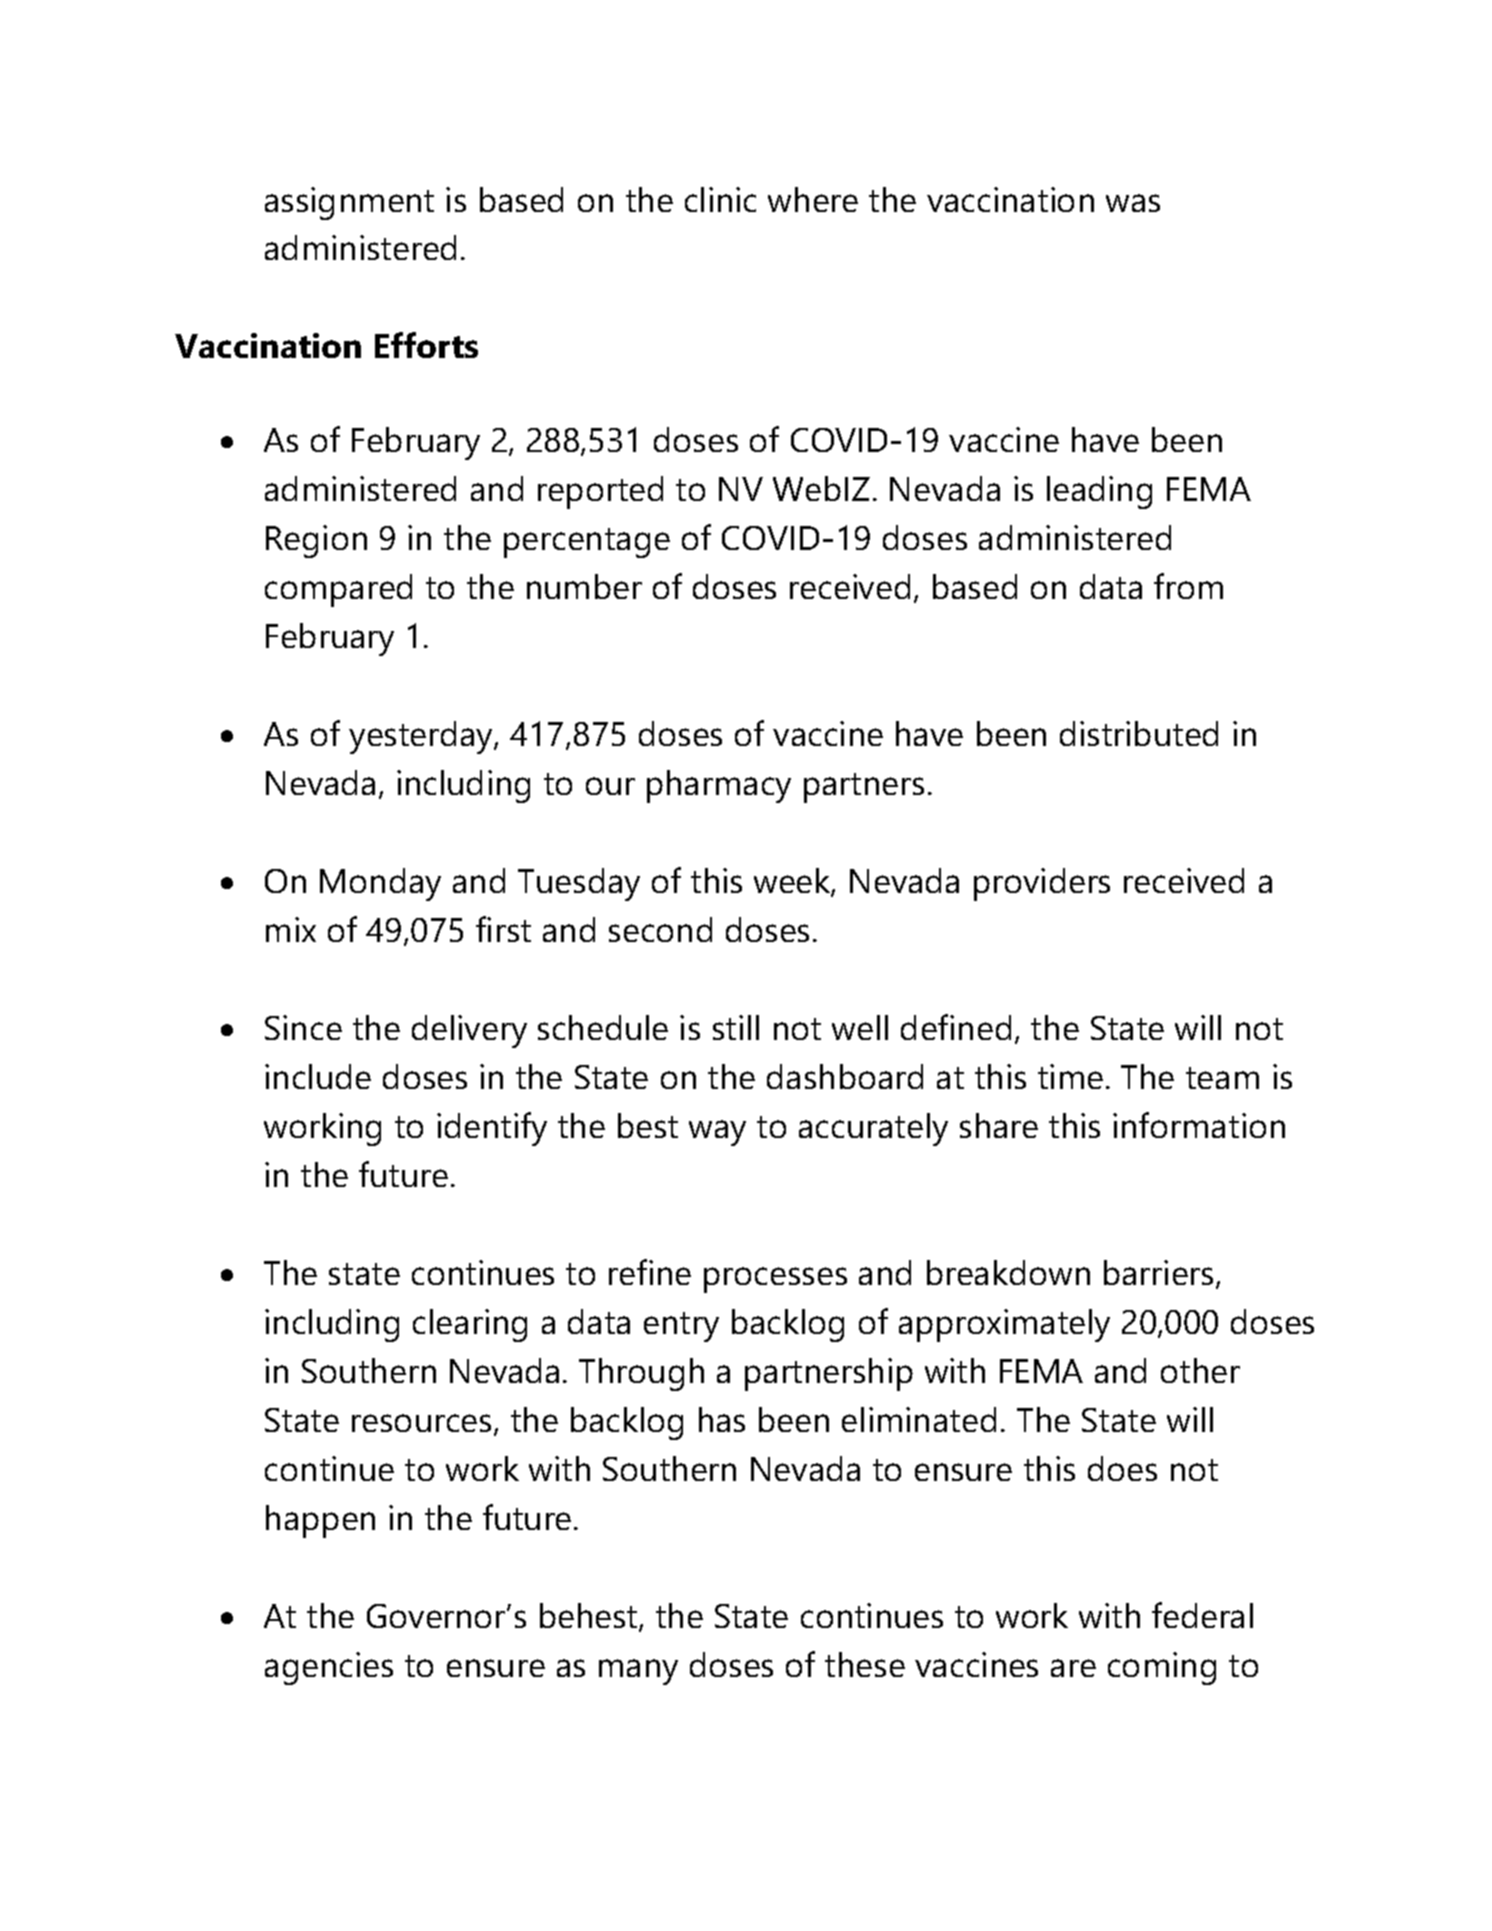 Image resolution: width=1492 pixels, height=1931 pixels. Describe the element at coordinates (1042, 884) in the screenshot. I see `providers` at that location.
